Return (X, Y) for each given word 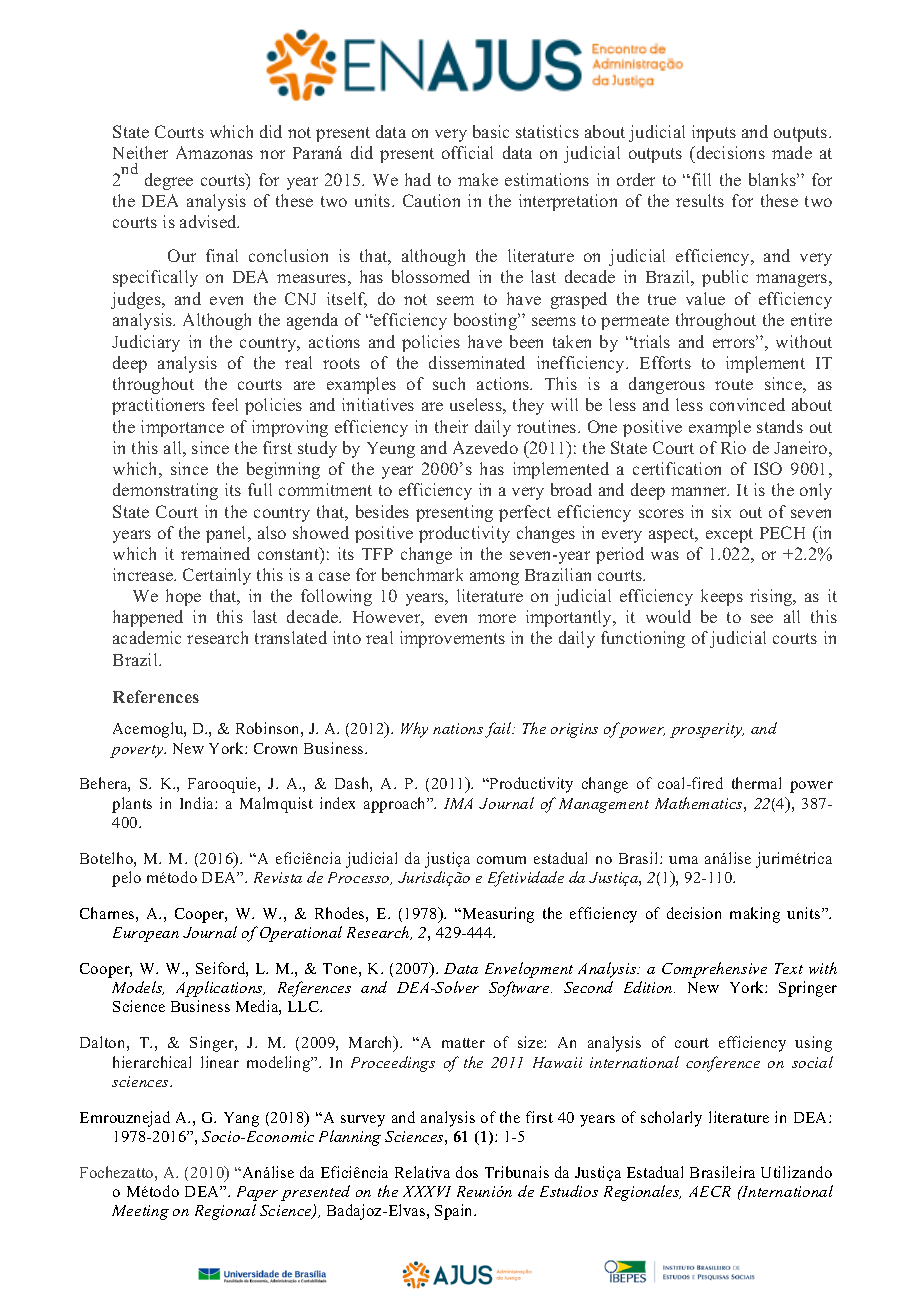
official (467, 152)
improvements (452, 639)
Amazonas (214, 152)
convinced (747, 404)
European (146, 934)
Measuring (497, 915)
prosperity (707, 730)
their (451, 426)
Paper (257, 1193)
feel (225, 404)
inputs (714, 133)
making (755, 915)
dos (467, 1172)
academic (147, 637)
